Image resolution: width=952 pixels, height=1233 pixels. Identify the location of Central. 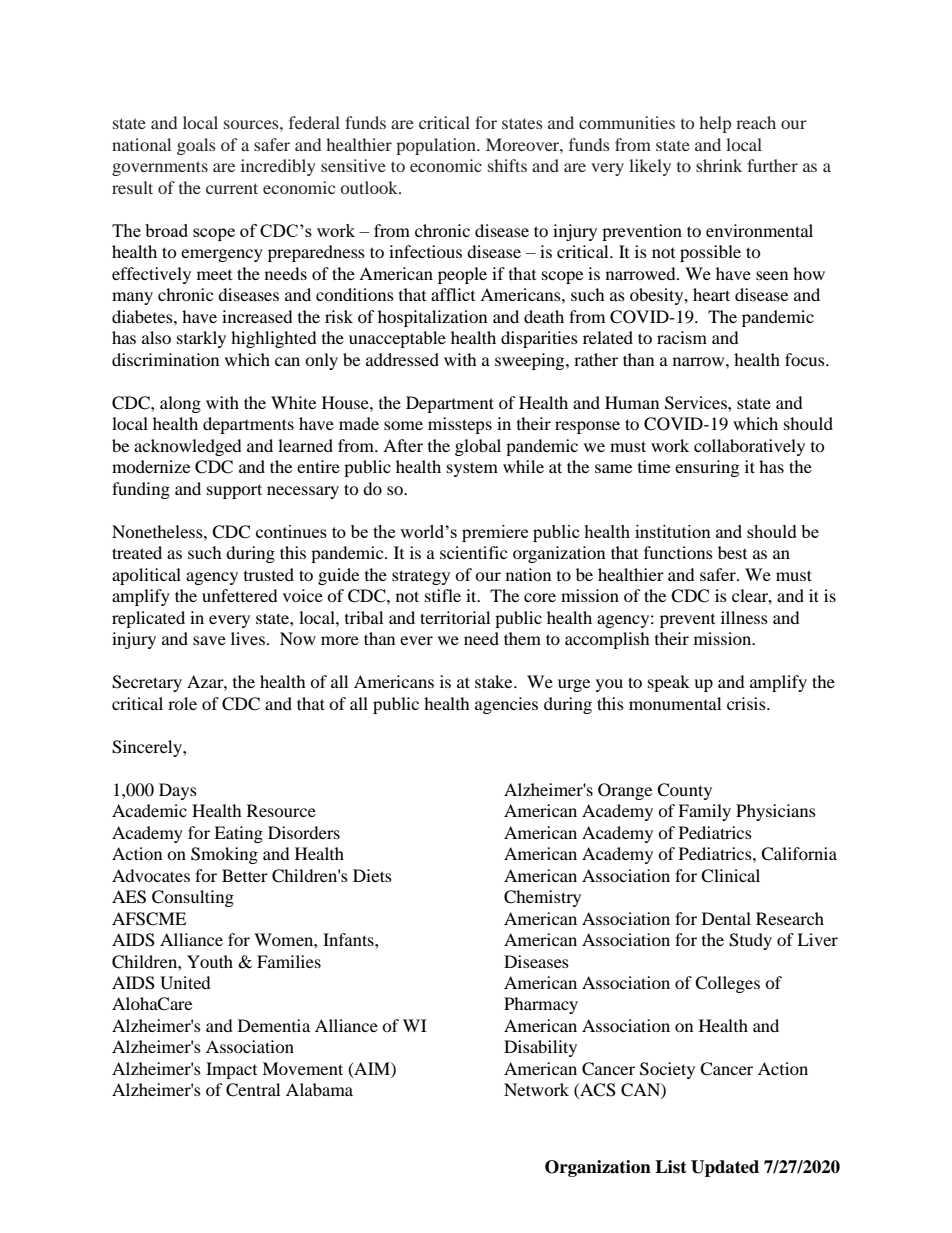
(253, 1090).
